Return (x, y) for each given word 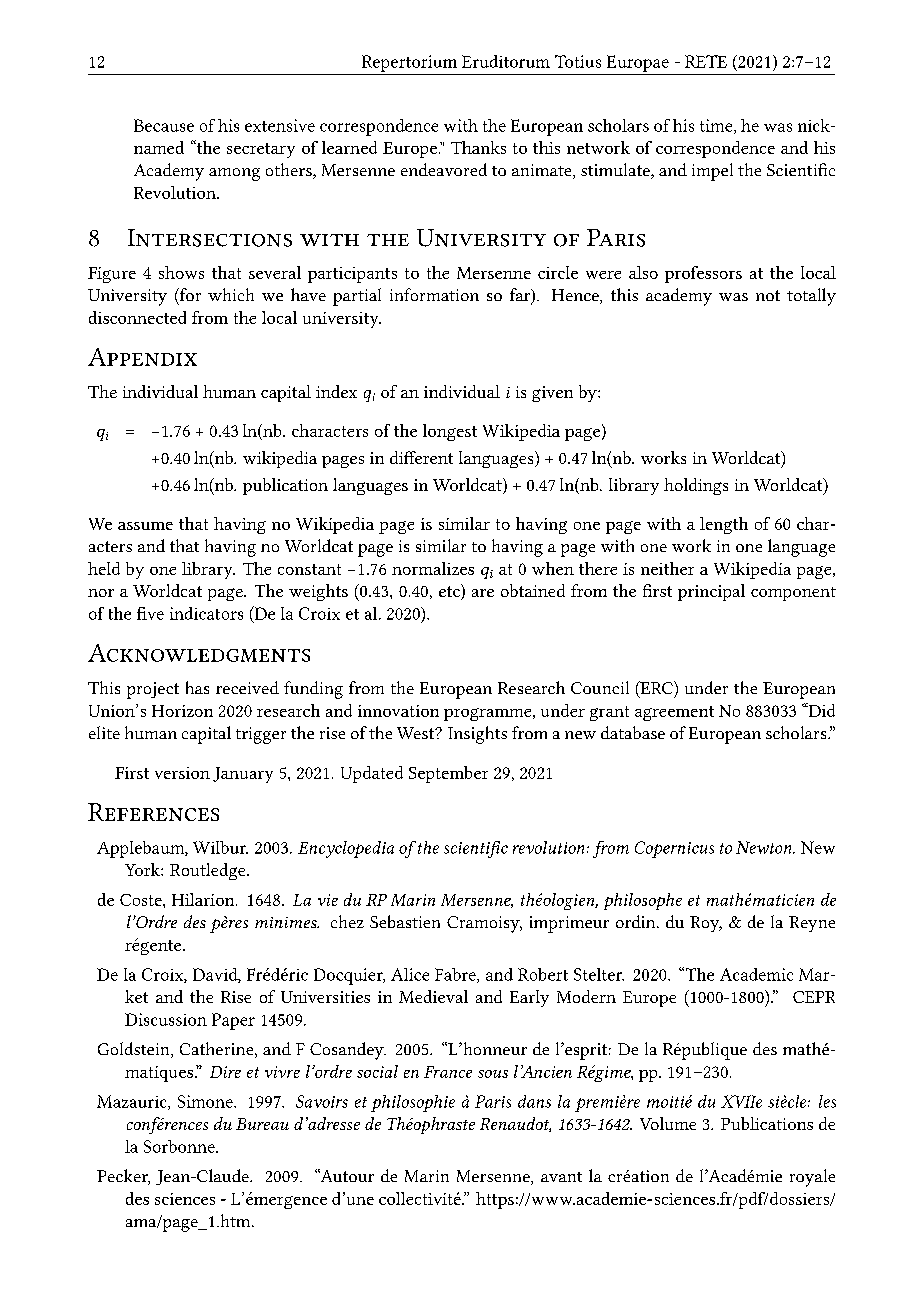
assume (145, 526)
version (182, 773)
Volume (668, 1123)
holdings (696, 486)
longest (450, 432)
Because (164, 125)
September (448, 774)
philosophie (413, 1103)
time (717, 126)
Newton (765, 847)
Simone (206, 1101)
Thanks (478, 147)
